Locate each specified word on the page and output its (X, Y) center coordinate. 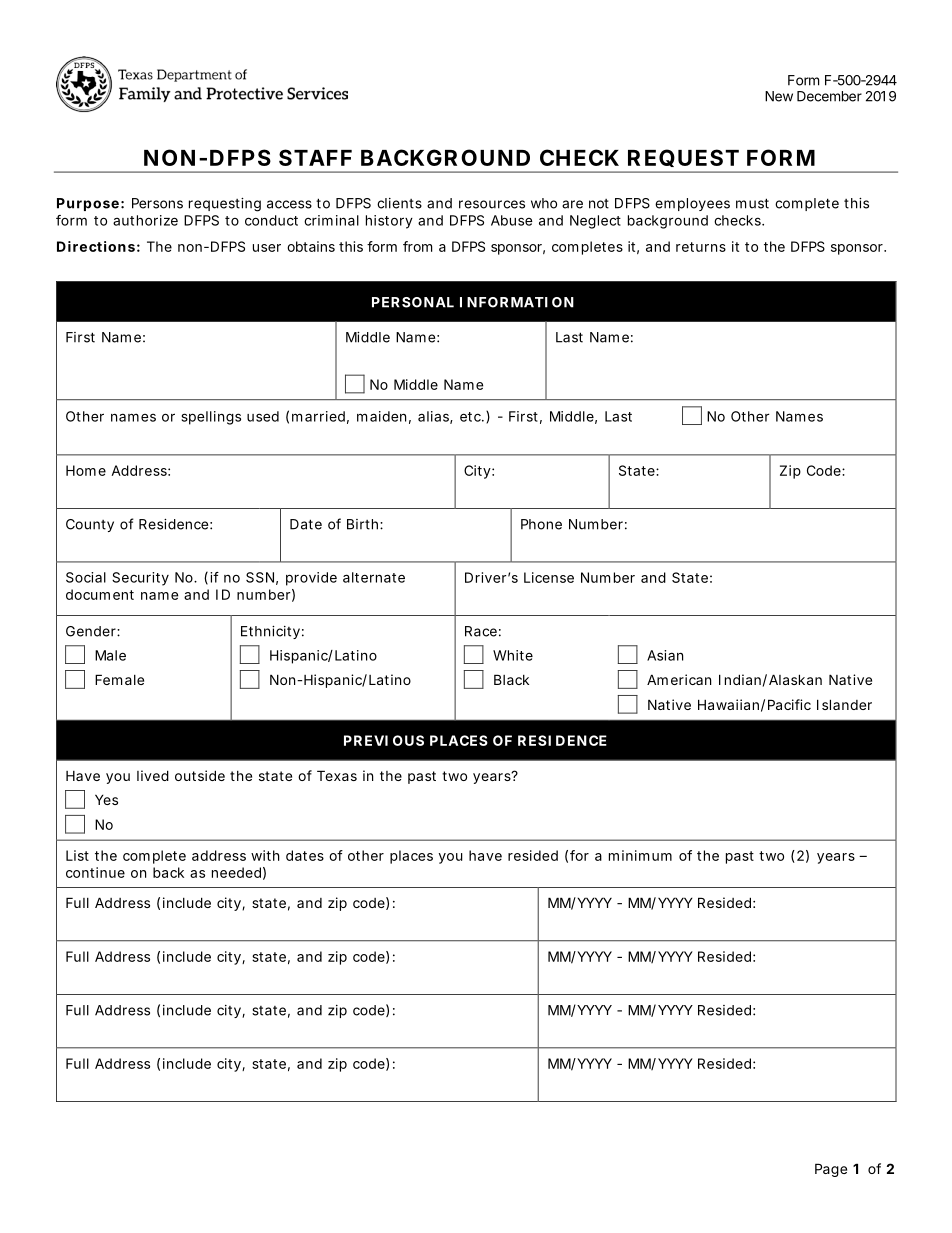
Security (140, 579)
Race (481, 631)
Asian (665, 655)
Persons (157, 203)
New (779, 96)
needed (236, 872)
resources (492, 204)
